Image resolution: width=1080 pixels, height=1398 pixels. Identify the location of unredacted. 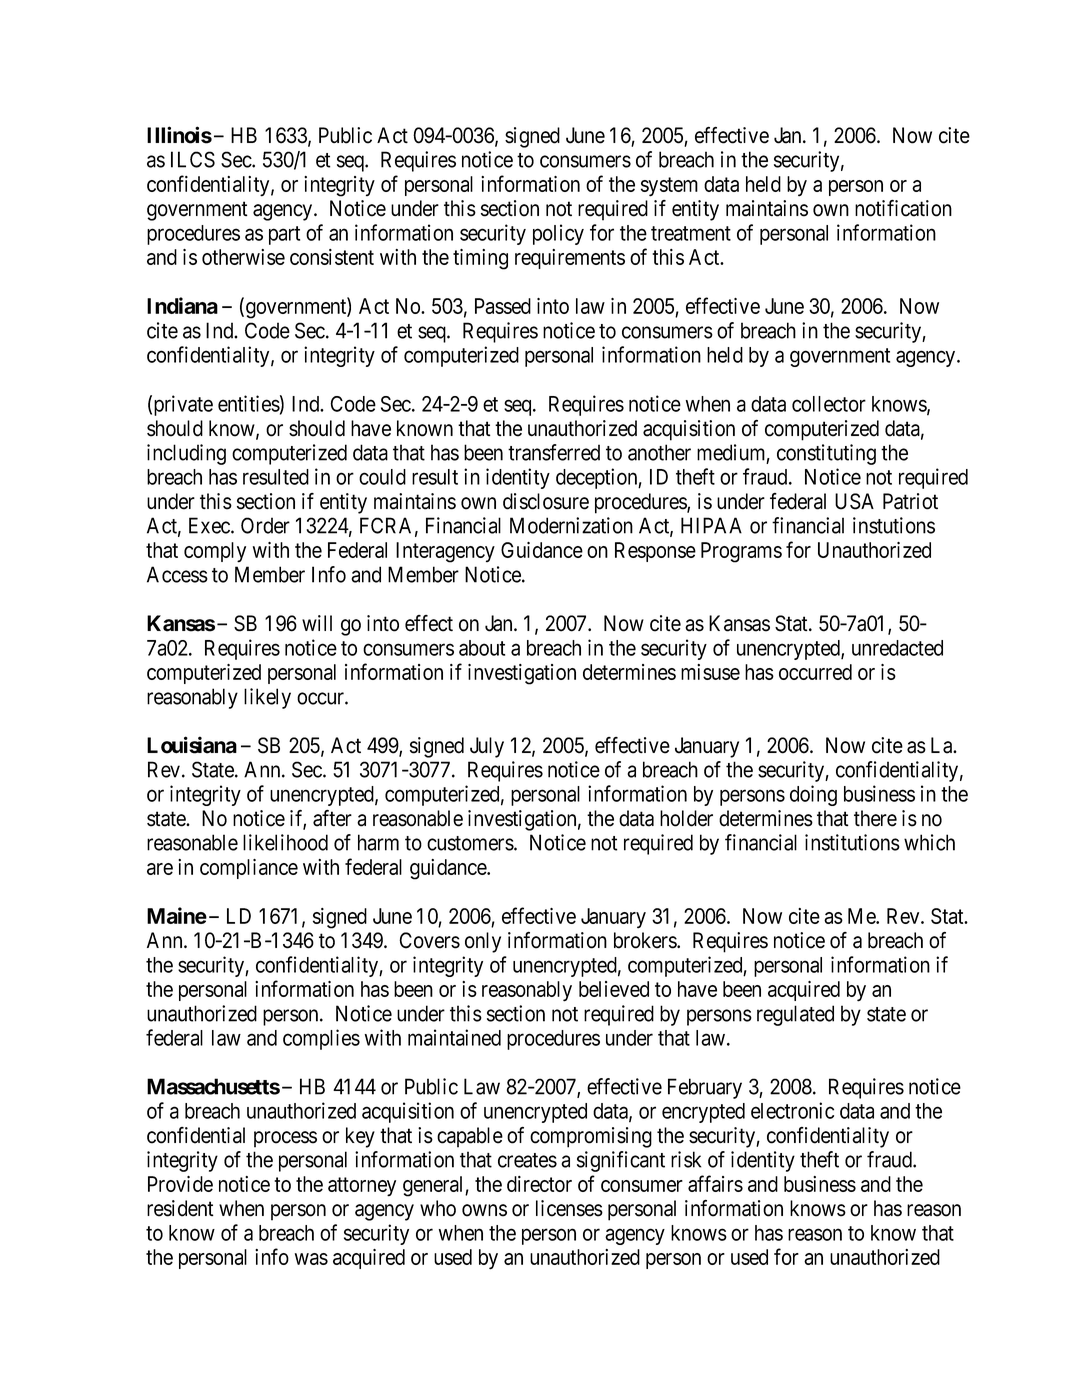
(897, 648).
